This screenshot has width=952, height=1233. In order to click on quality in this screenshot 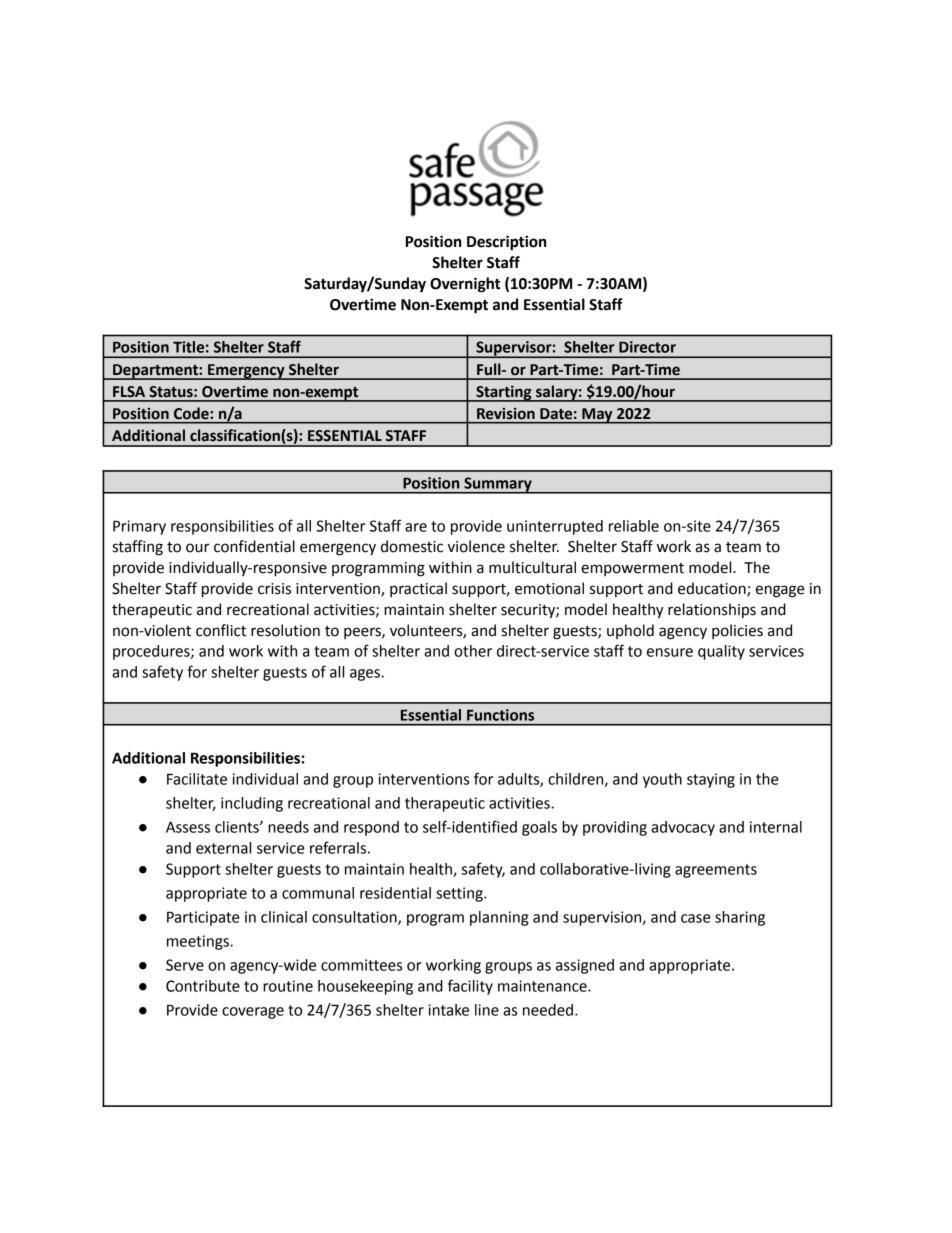, I will do `click(721, 652)`.
